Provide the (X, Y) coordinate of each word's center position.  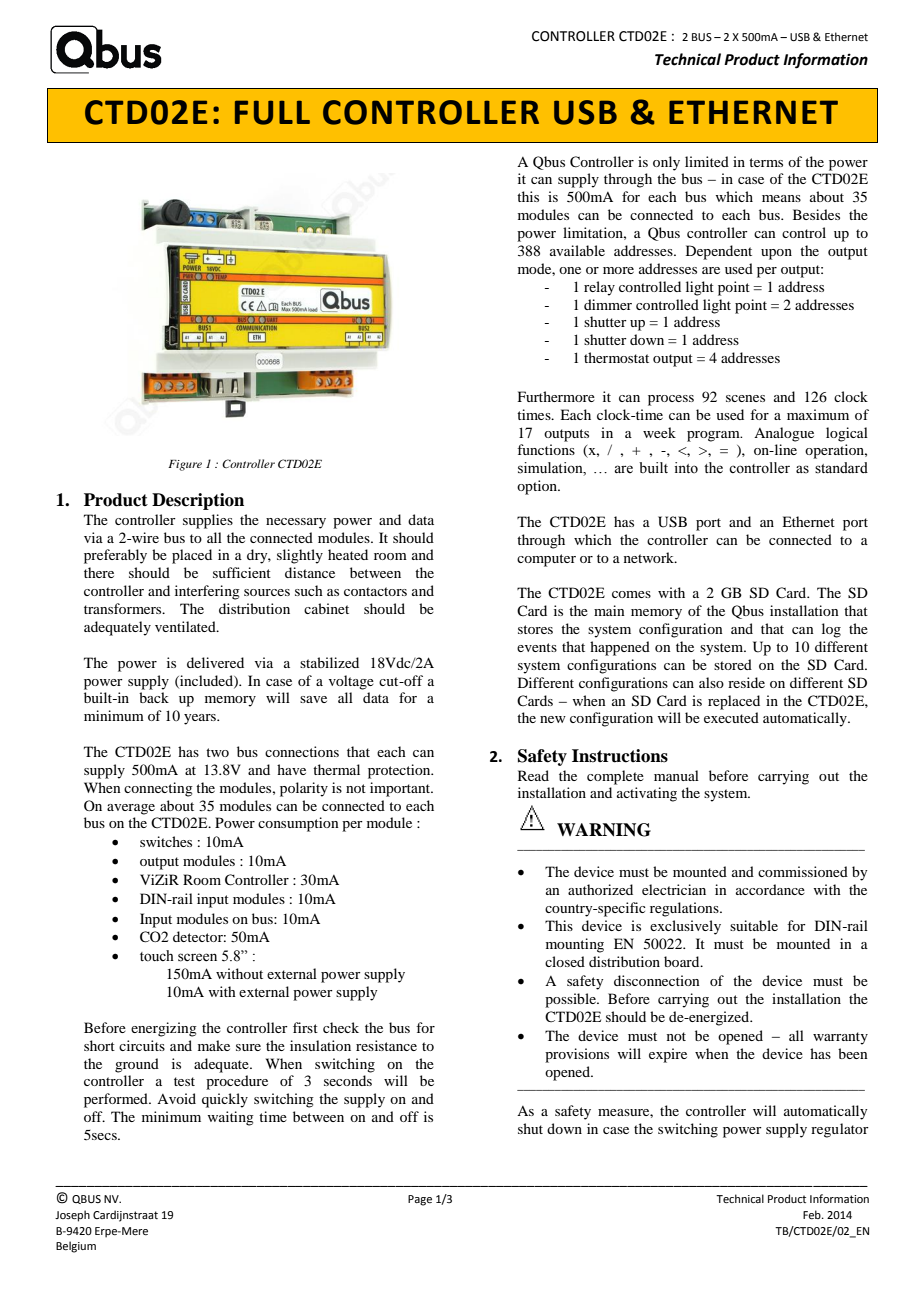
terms (766, 162)
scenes (745, 398)
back (154, 697)
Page (420, 1200)
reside (746, 682)
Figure (185, 465)
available (577, 250)
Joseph (72, 1216)
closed (565, 961)
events (537, 647)
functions (546, 449)
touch (157, 956)
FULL (272, 112)
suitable (754, 925)
